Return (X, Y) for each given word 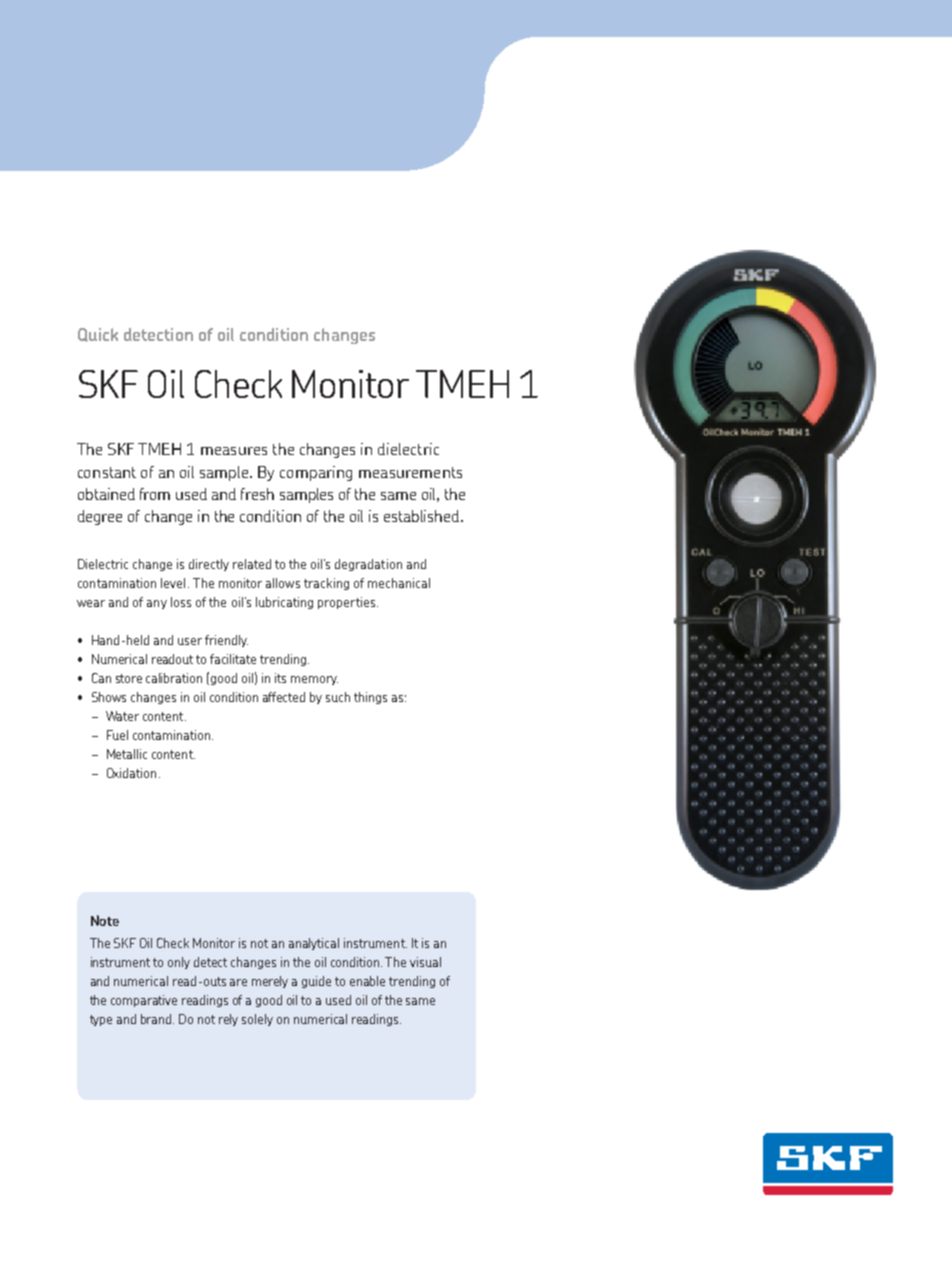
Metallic (127, 754)
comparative (144, 1001)
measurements (410, 472)
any (157, 604)
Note (105, 920)
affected (284, 697)
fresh (257, 494)
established (423, 516)
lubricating (284, 603)
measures (234, 451)
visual (425, 962)
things (370, 698)
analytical (314, 944)
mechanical (399, 583)
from (155, 494)
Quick (98, 335)
